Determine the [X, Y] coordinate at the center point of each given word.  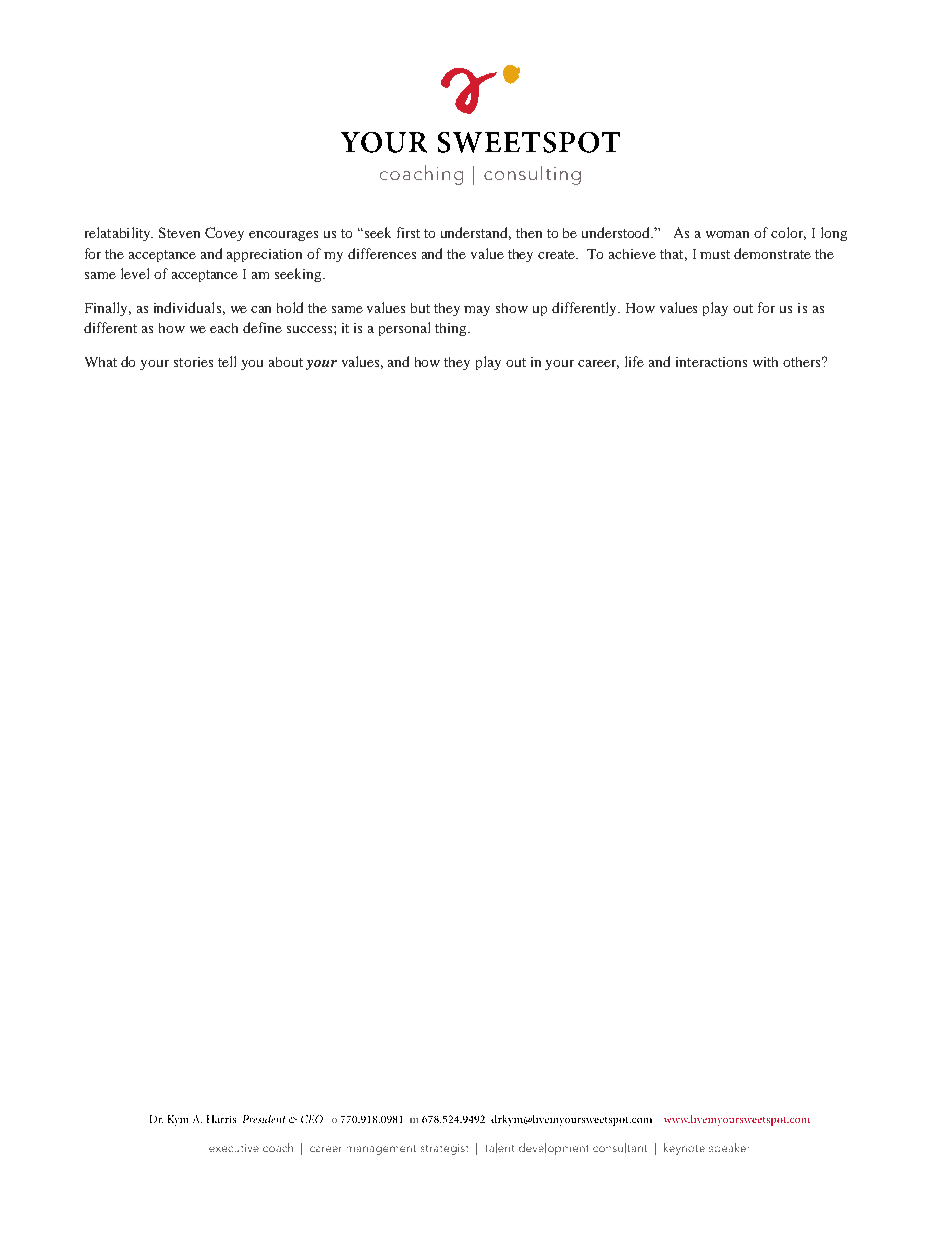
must [715, 254]
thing [452, 329]
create [558, 254]
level [135, 273]
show [512, 308]
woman [727, 234]
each [224, 328]
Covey [224, 234]
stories [193, 362]
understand [476, 233]
